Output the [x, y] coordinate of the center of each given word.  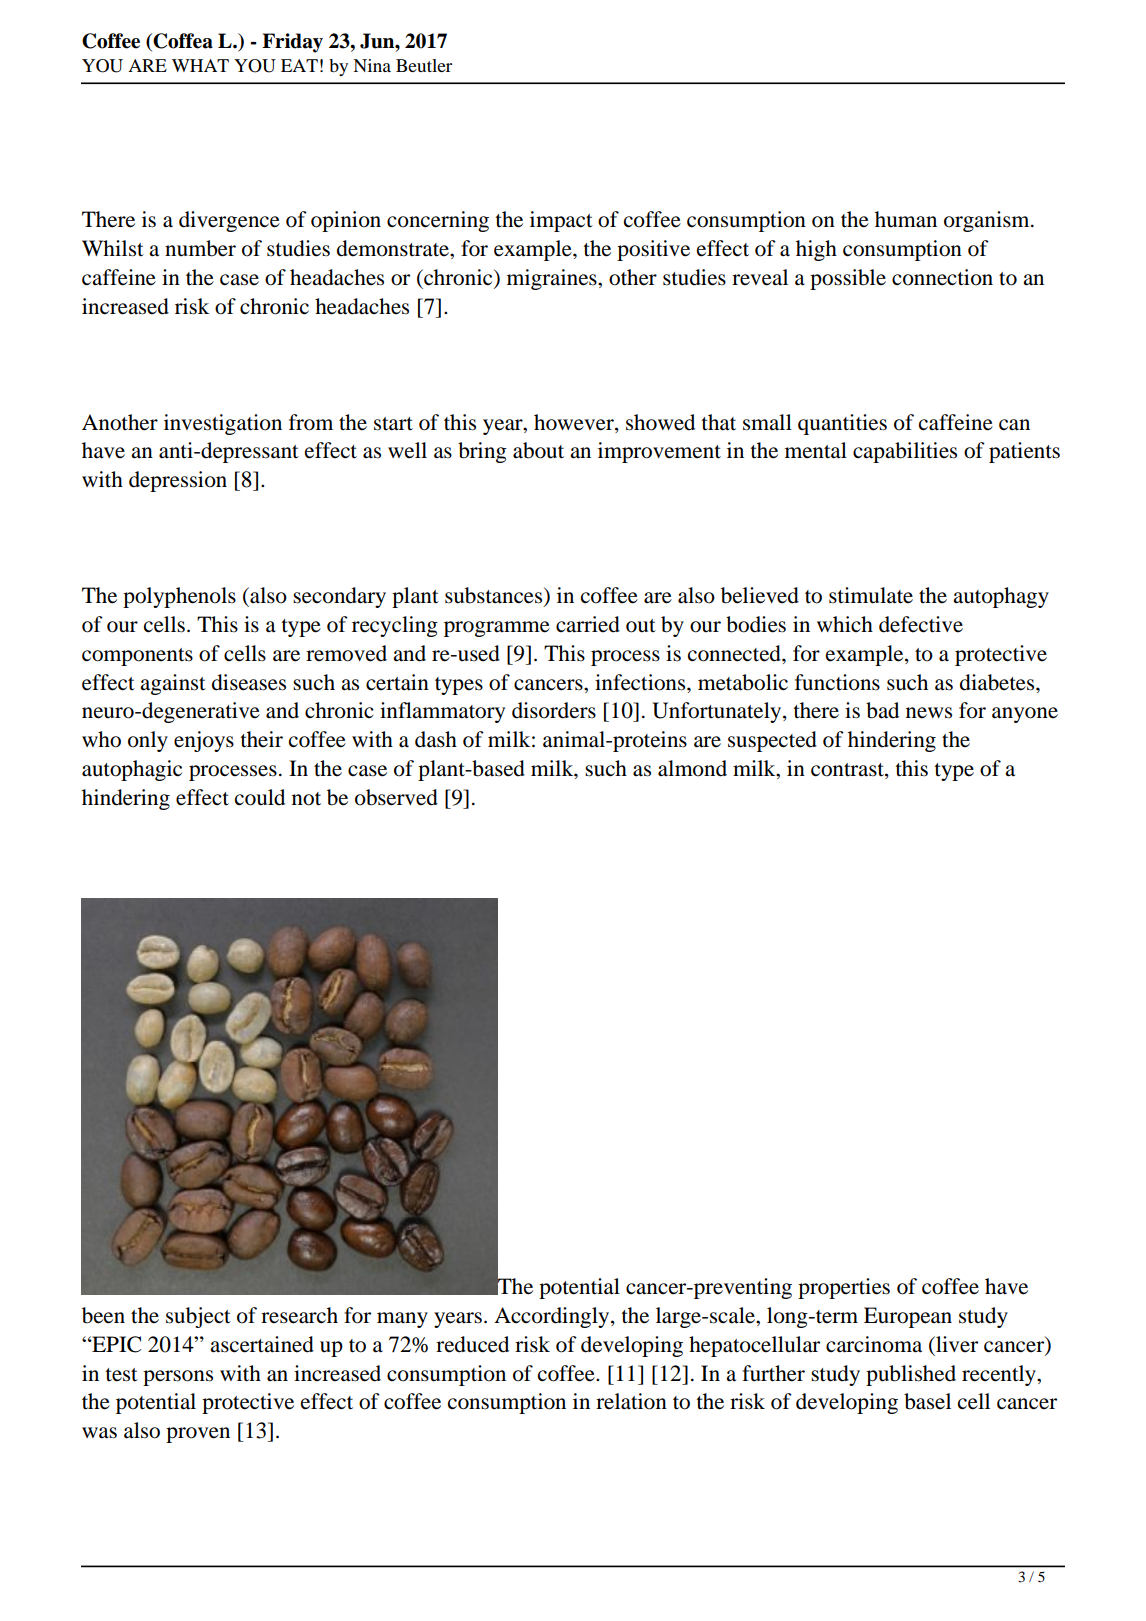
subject [198, 1317]
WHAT [200, 65]
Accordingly [553, 1317]
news [929, 713]
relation [631, 1401]
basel [927, 1401]
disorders [554, 710]
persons [178, 1378]
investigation [223, 424]
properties [844, 1288]
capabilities [905, 452]
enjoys [204, 741]
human [906, 219]
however [575, 422]
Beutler [424, 65]
